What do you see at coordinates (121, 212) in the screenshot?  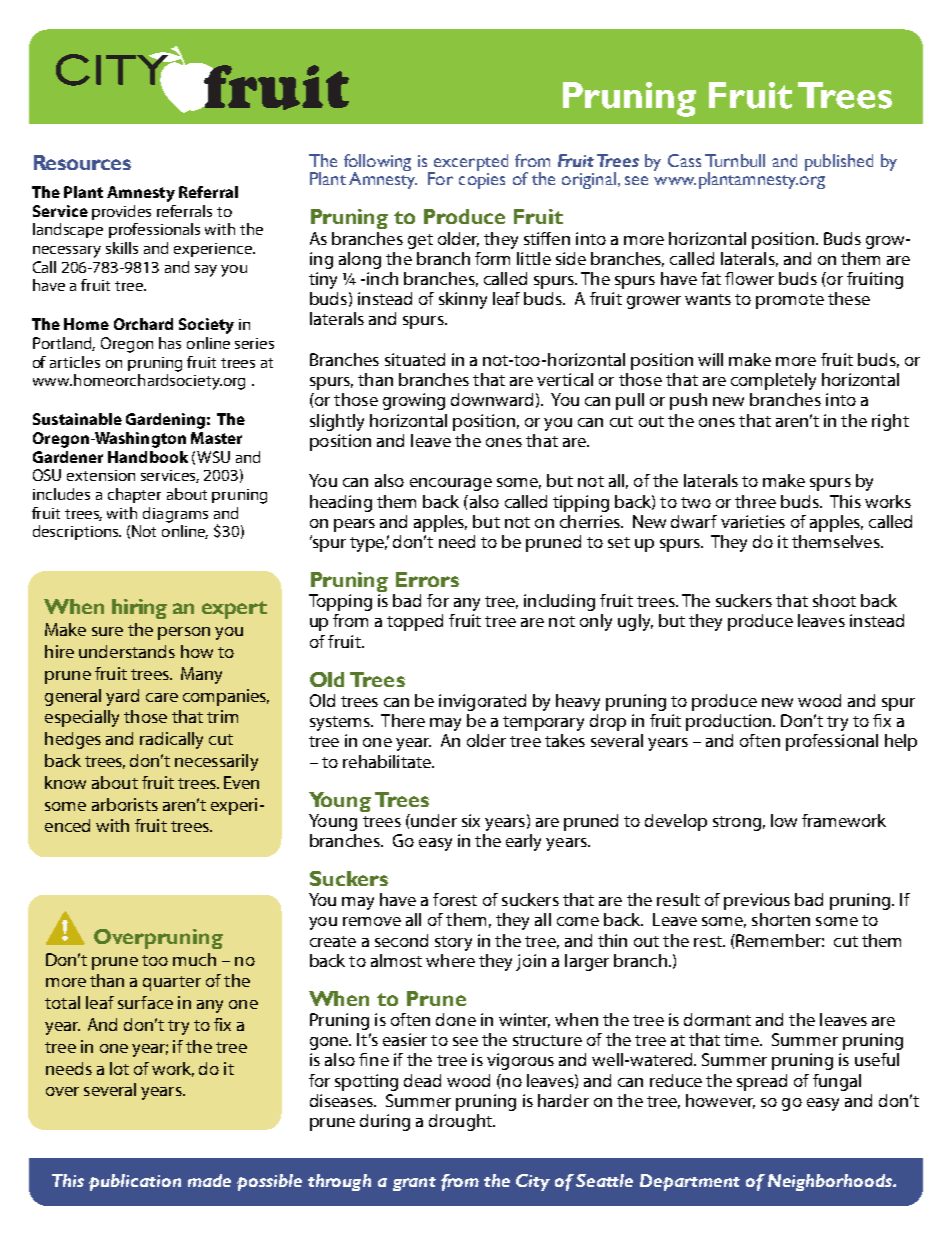 I see `provides` at bounding box center [121, 212].
